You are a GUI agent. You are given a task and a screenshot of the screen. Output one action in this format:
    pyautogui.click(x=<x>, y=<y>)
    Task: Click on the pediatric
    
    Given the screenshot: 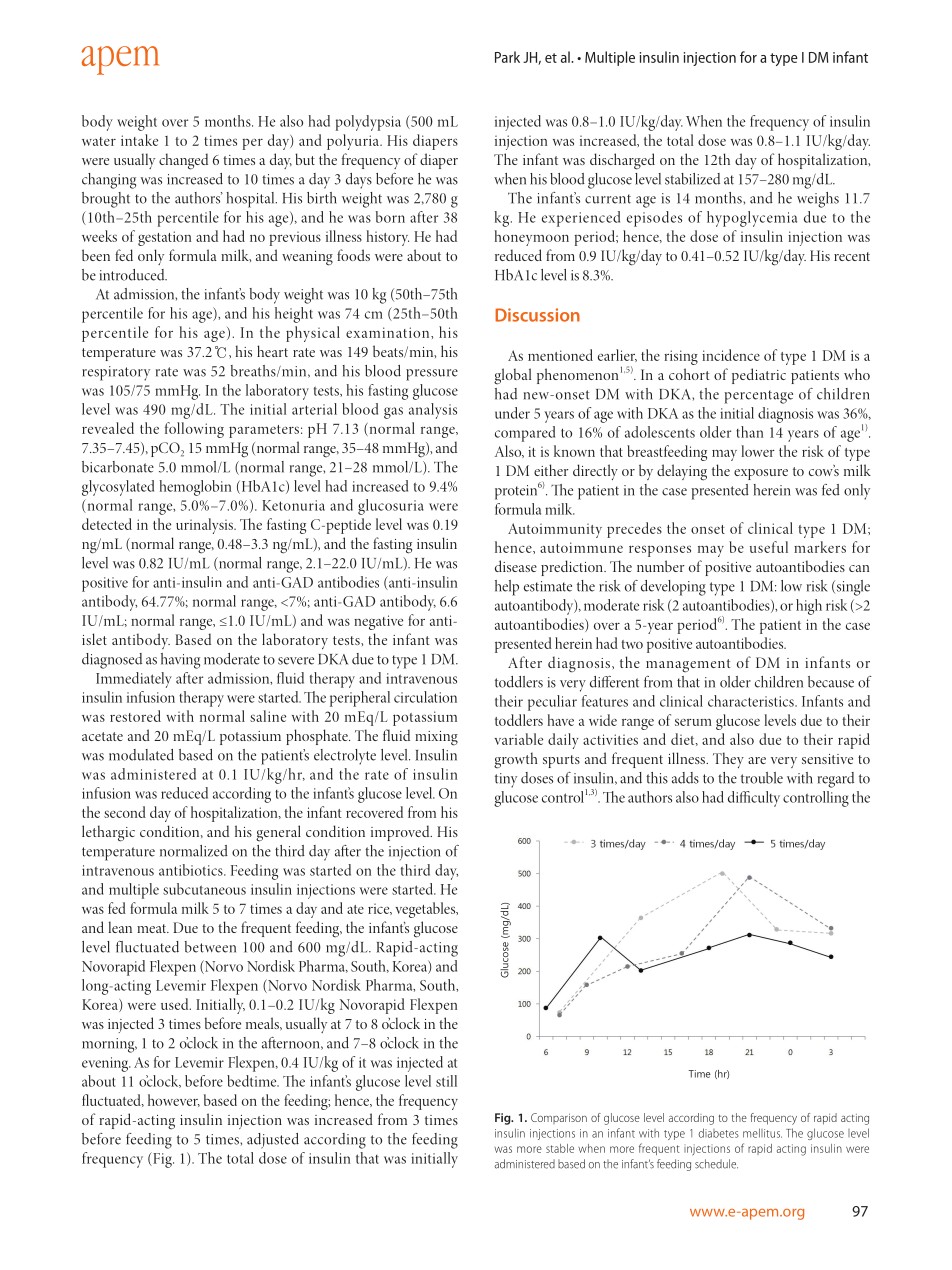 What is the action you would take?
    pyautogui.click(x=759, y=376)
